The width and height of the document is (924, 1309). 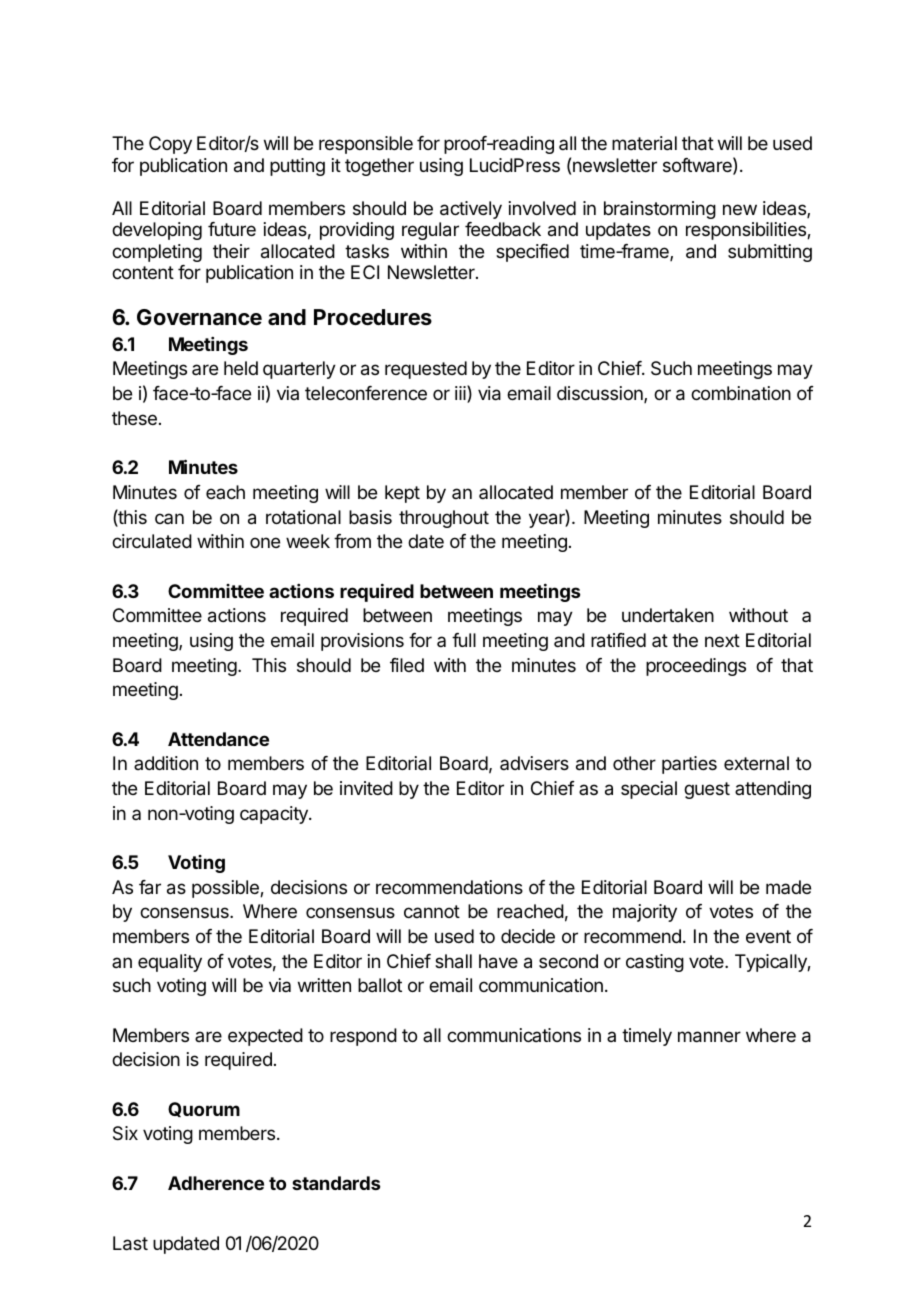 I want to click on brainstorming, so click(x=660, y=210).
